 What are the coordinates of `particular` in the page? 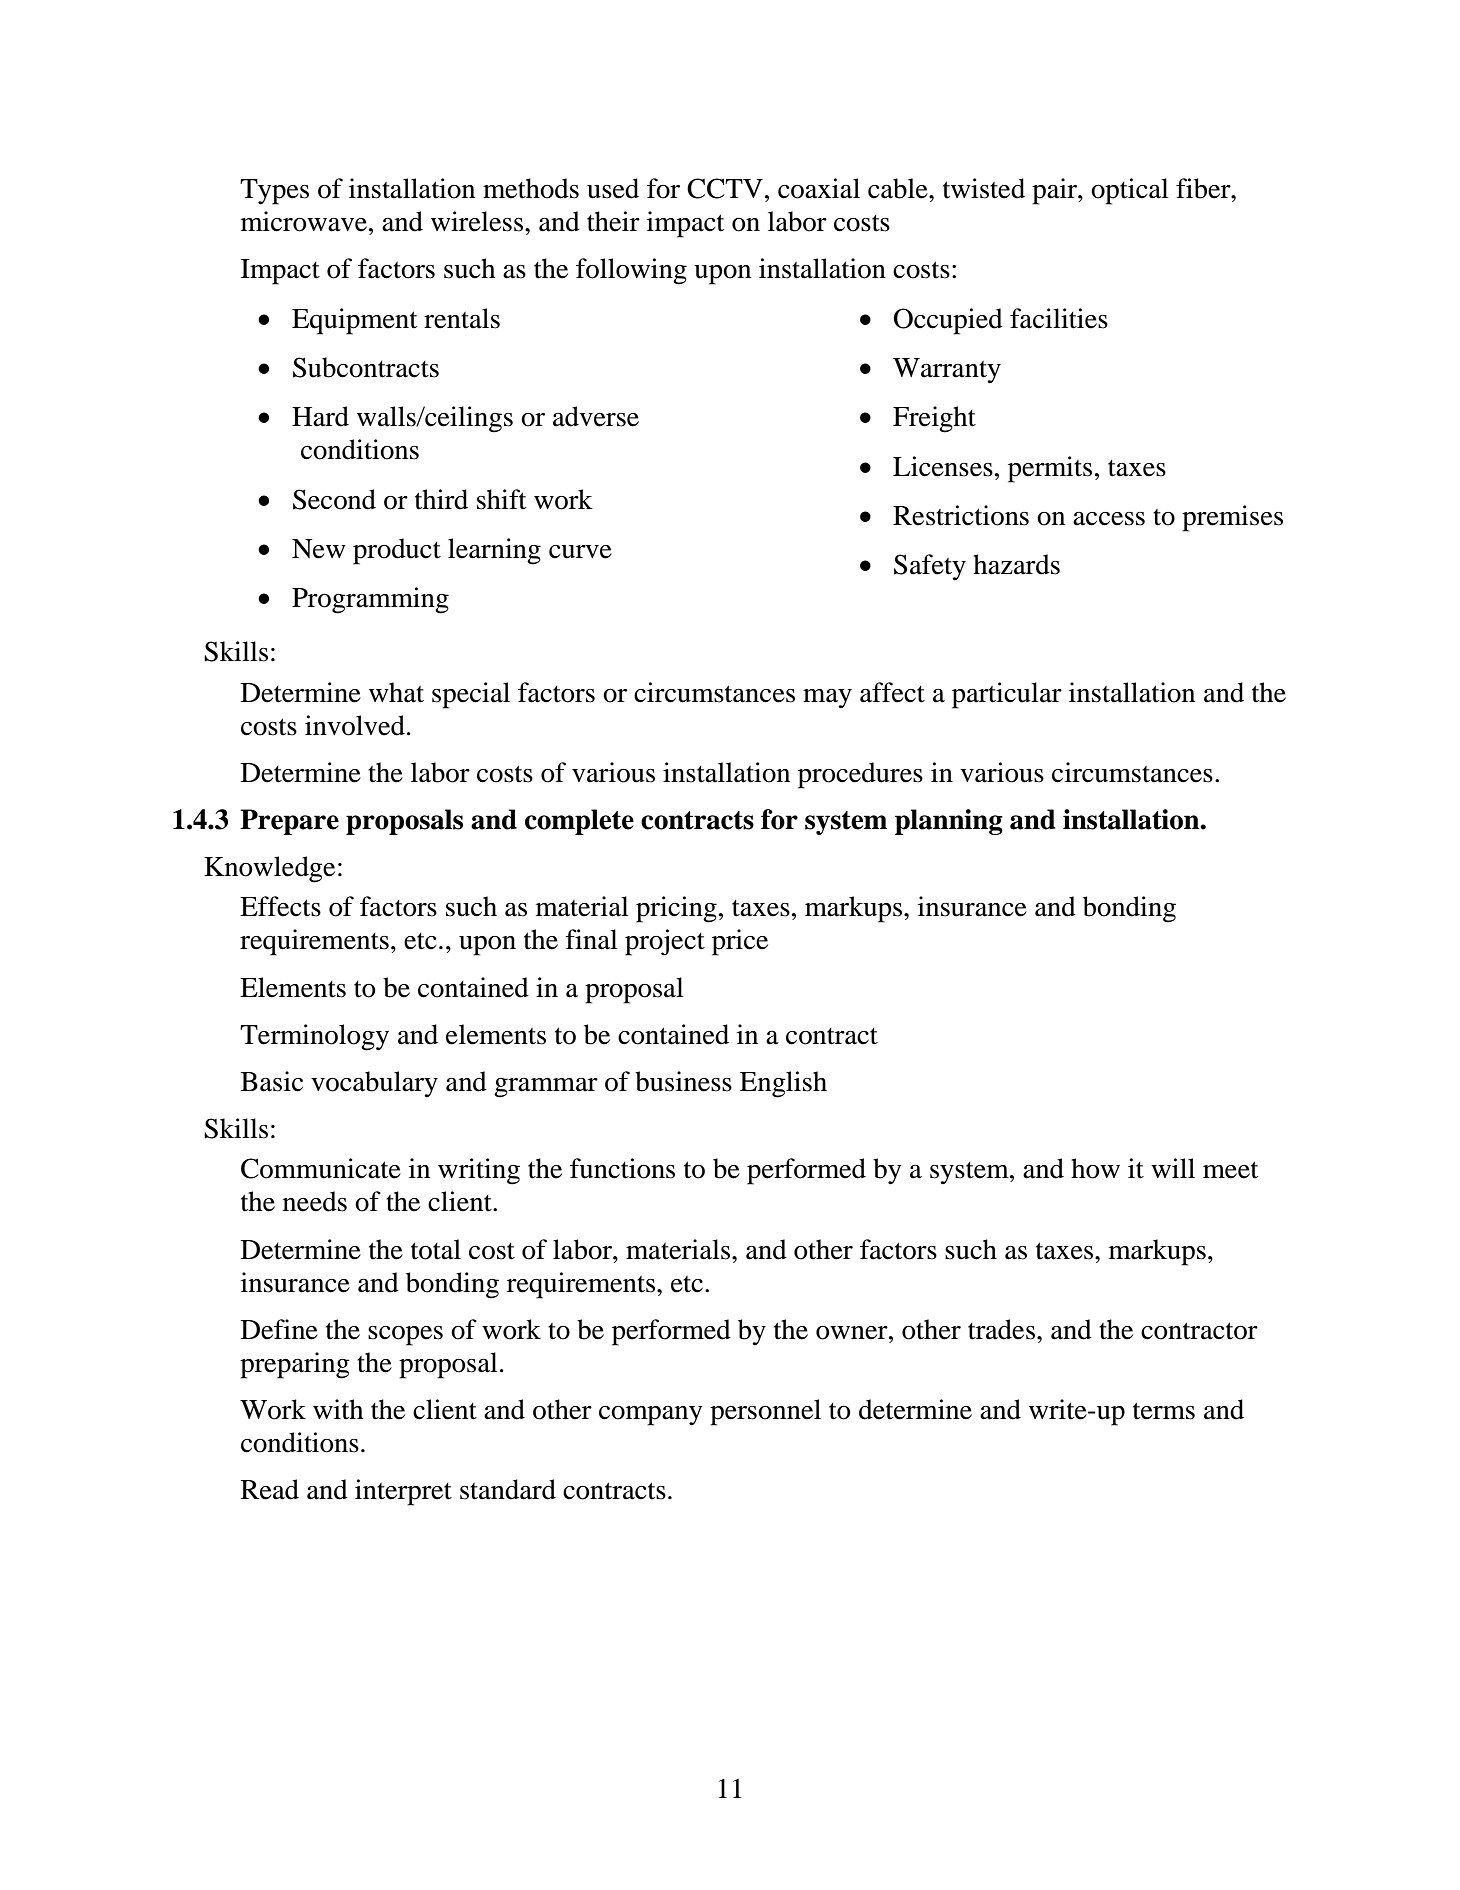 It's located at (1007, 695).
